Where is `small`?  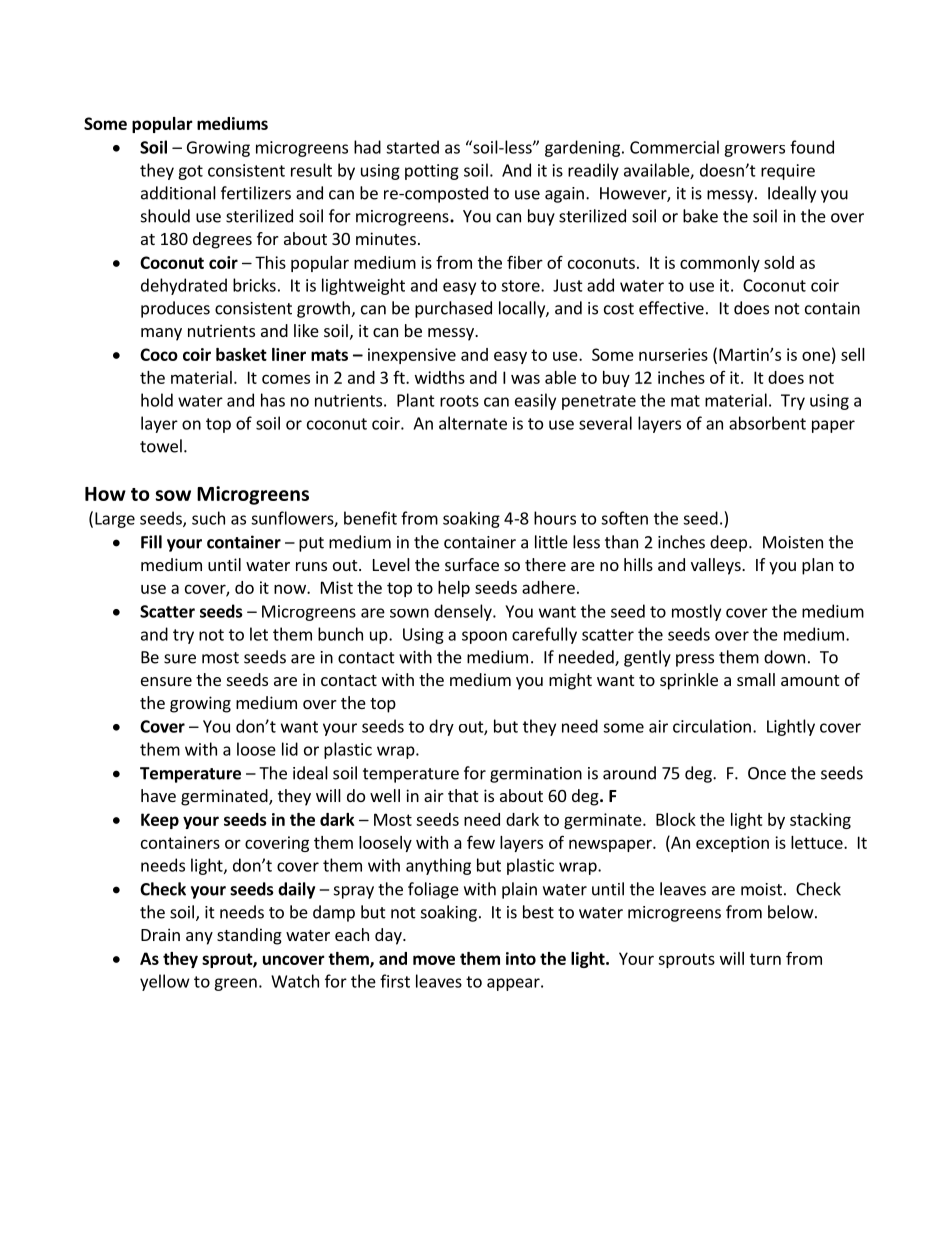 small is located at coordinates (756, 679).
